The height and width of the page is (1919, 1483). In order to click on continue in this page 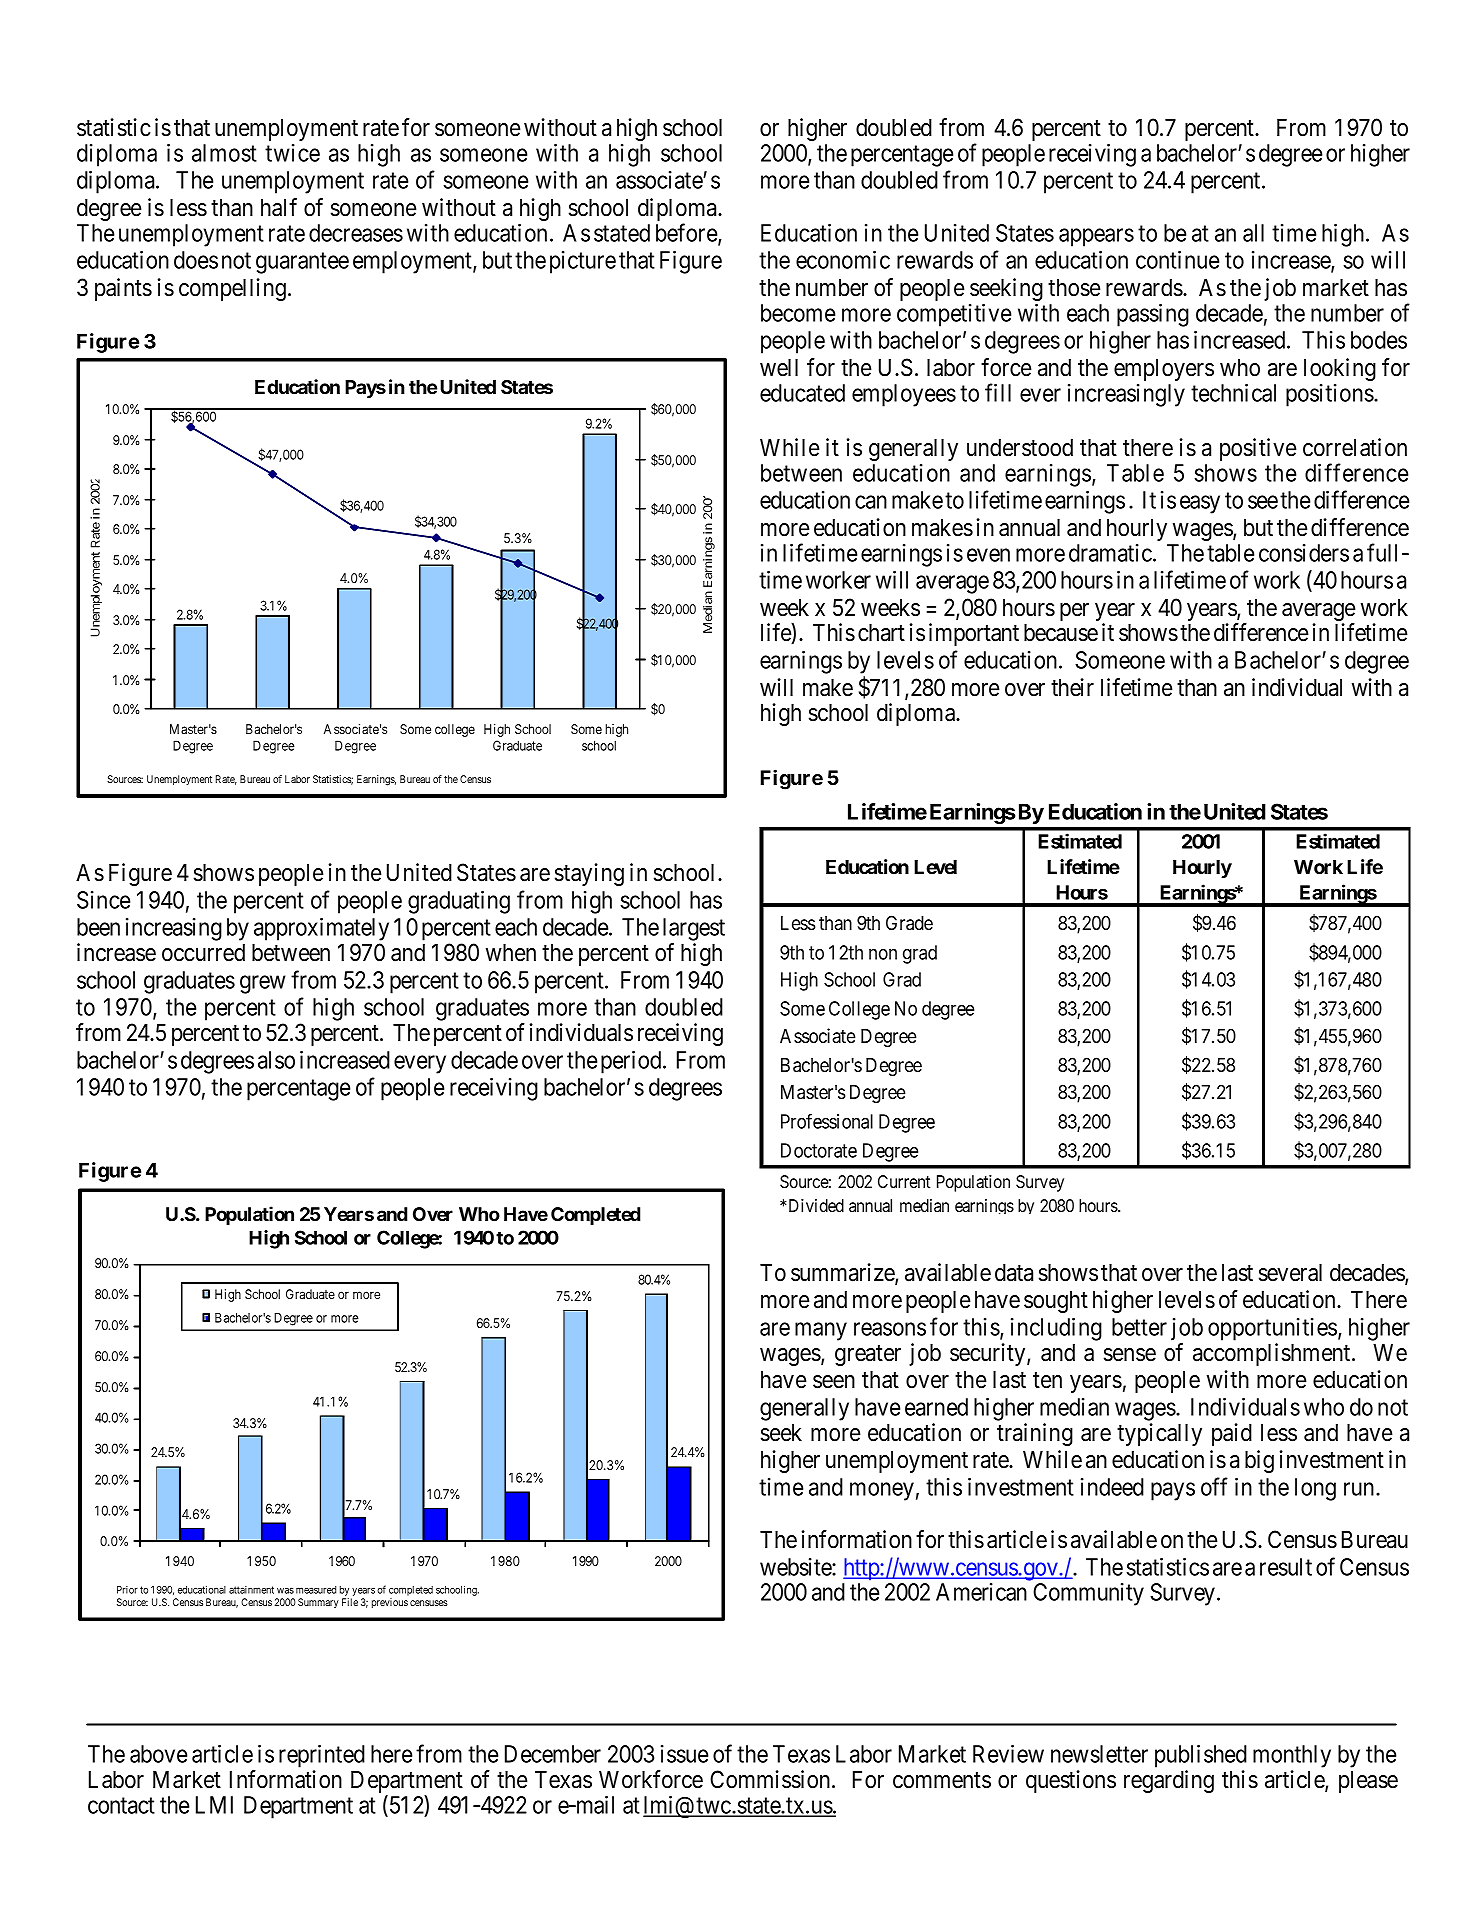, I will do `click(1177, 259)`.
